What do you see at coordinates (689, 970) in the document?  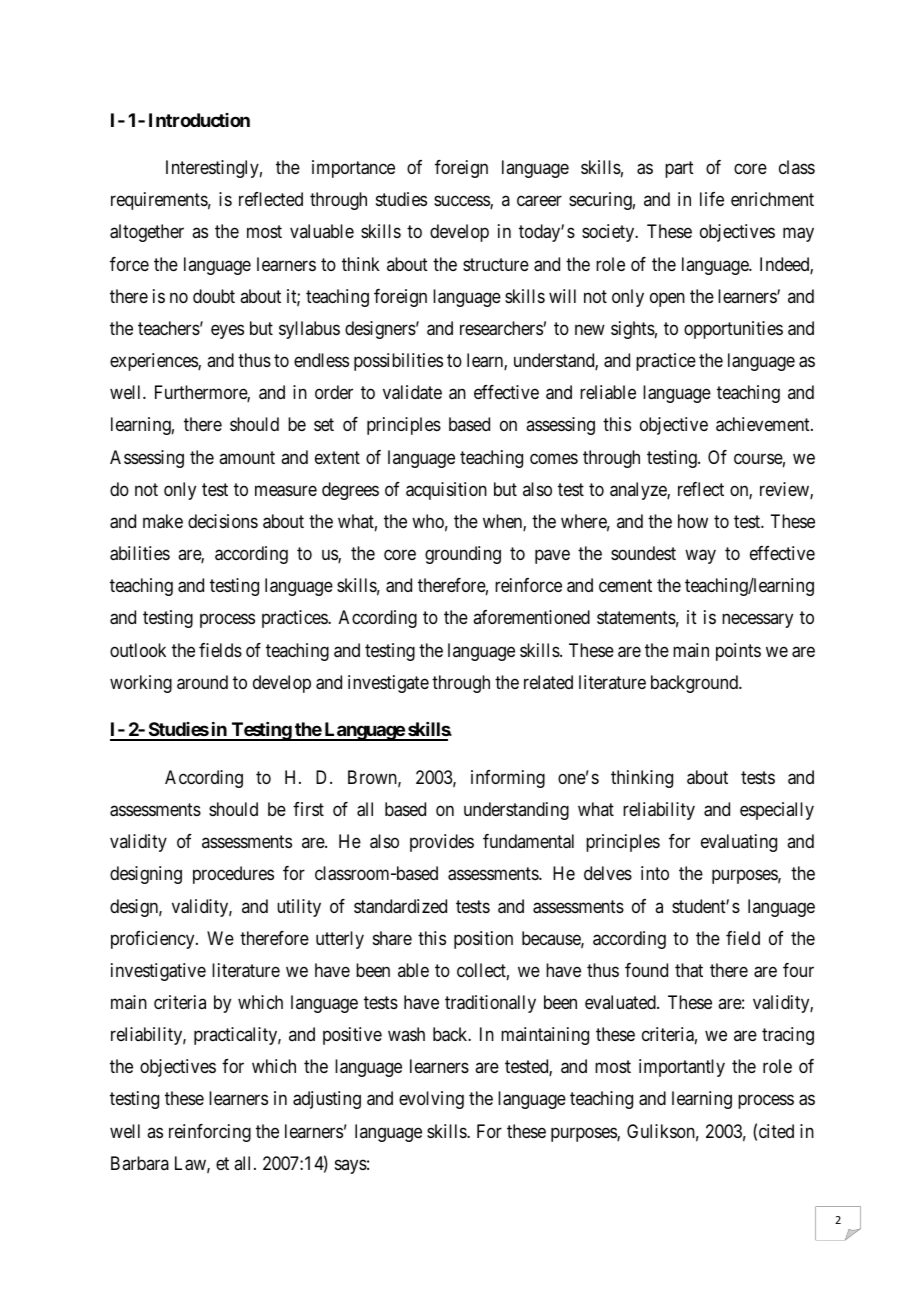 I see `that` at bounding box center [689, 970].
